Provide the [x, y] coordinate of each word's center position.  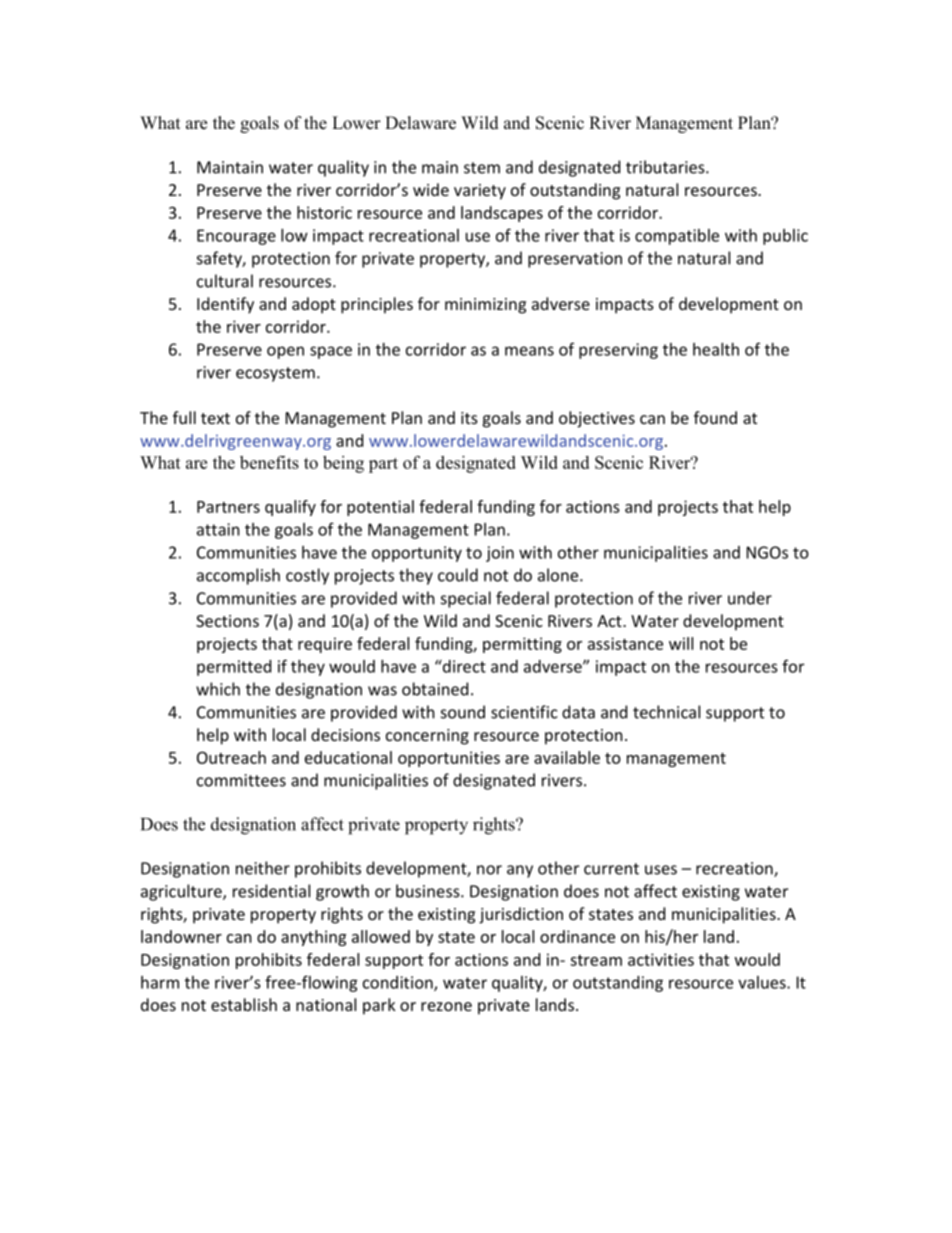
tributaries [666, 167]
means [529, 351]
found [715, 417]
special [466, 599]
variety [480, 192]
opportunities [449, 759]
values [763, 982]
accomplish [238, 576]
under [750, 598]
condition [399, 983]
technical [666, 712]
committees [241, 780]
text [215, 418]
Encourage [236, 237]
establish [244, 1004]
